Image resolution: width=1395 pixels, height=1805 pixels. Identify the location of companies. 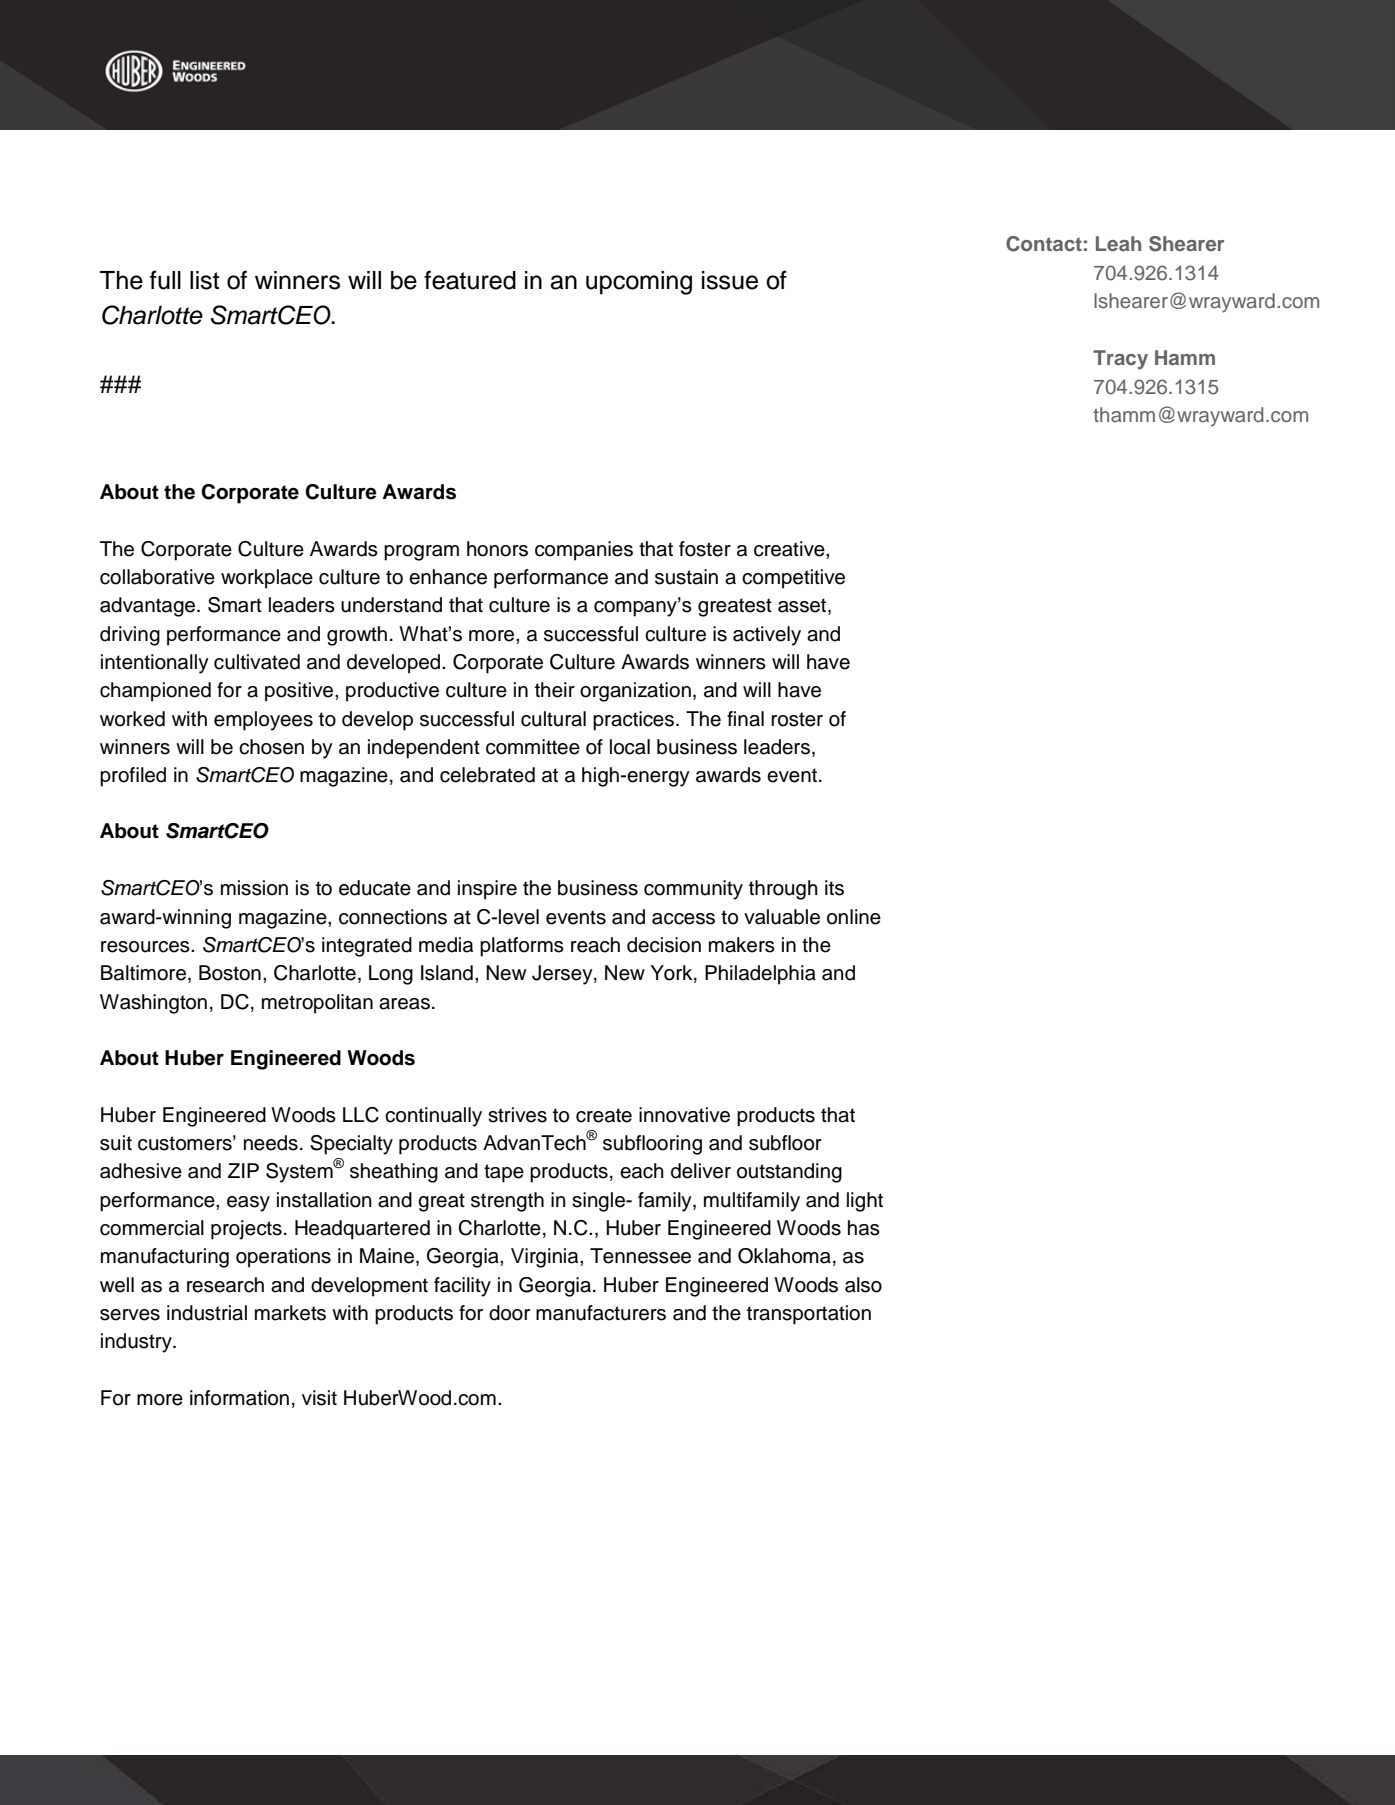
(584, 551).
